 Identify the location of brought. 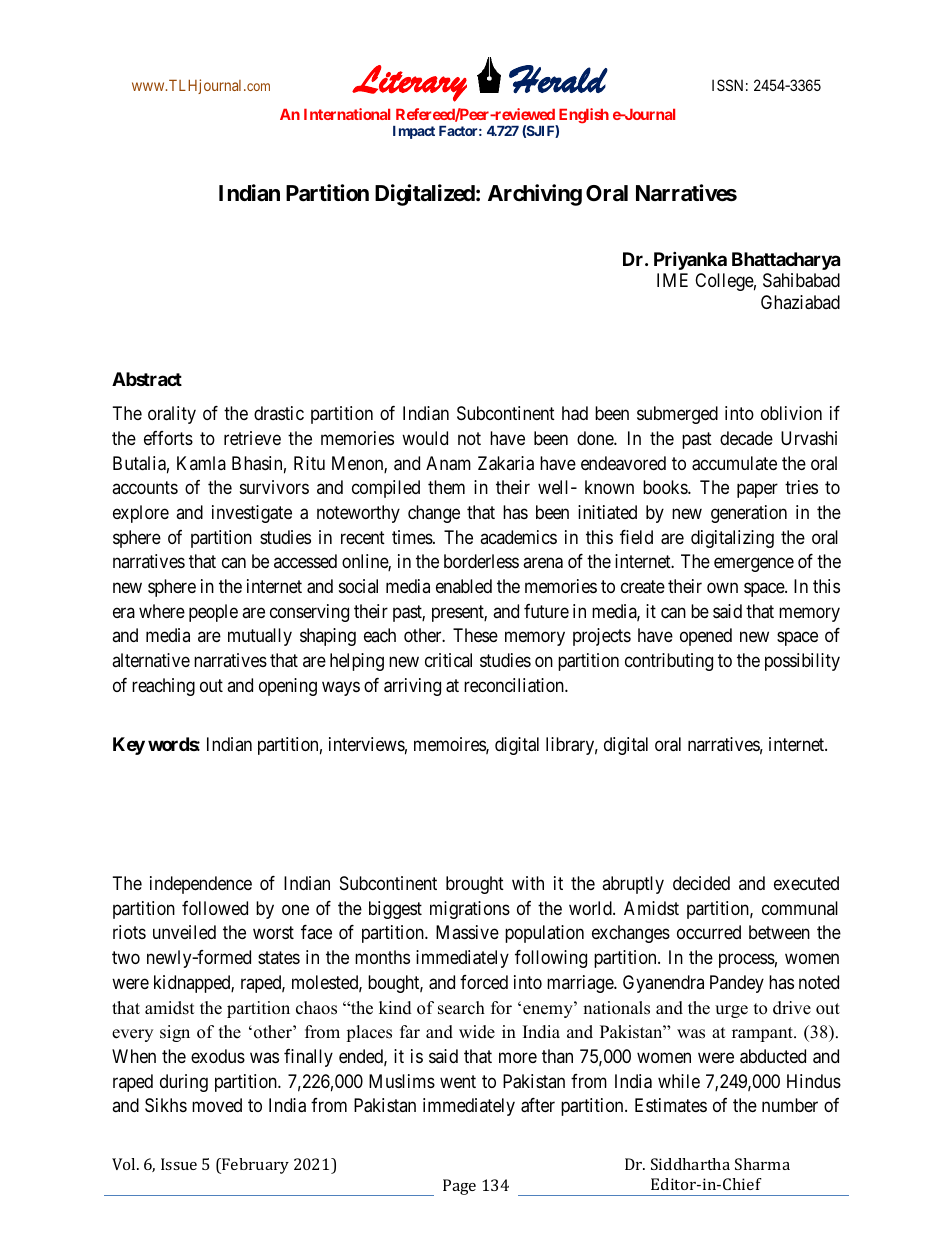
(475, 885).
